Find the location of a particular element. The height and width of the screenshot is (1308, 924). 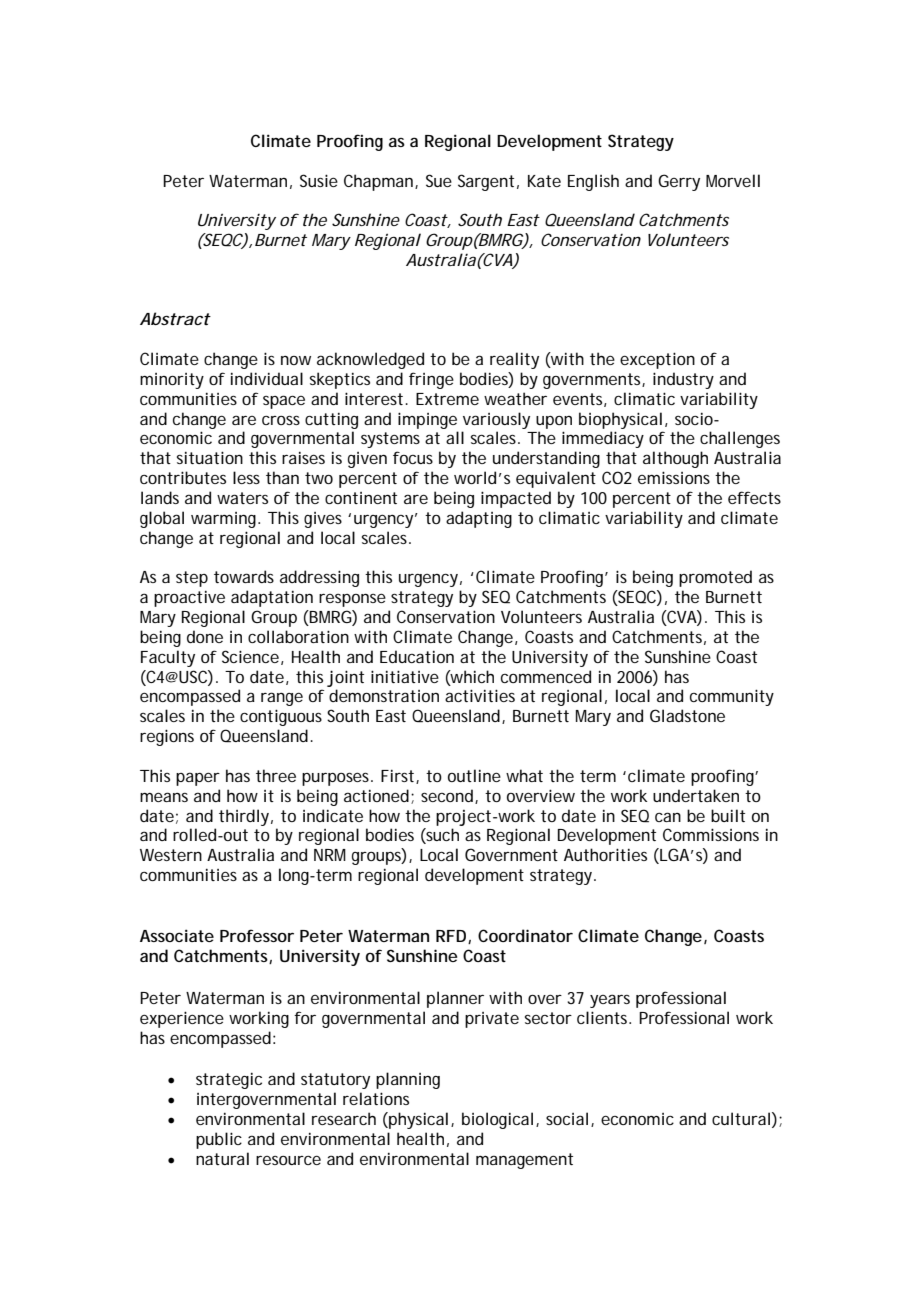

cultural is located at coordinates (741, 1118).
